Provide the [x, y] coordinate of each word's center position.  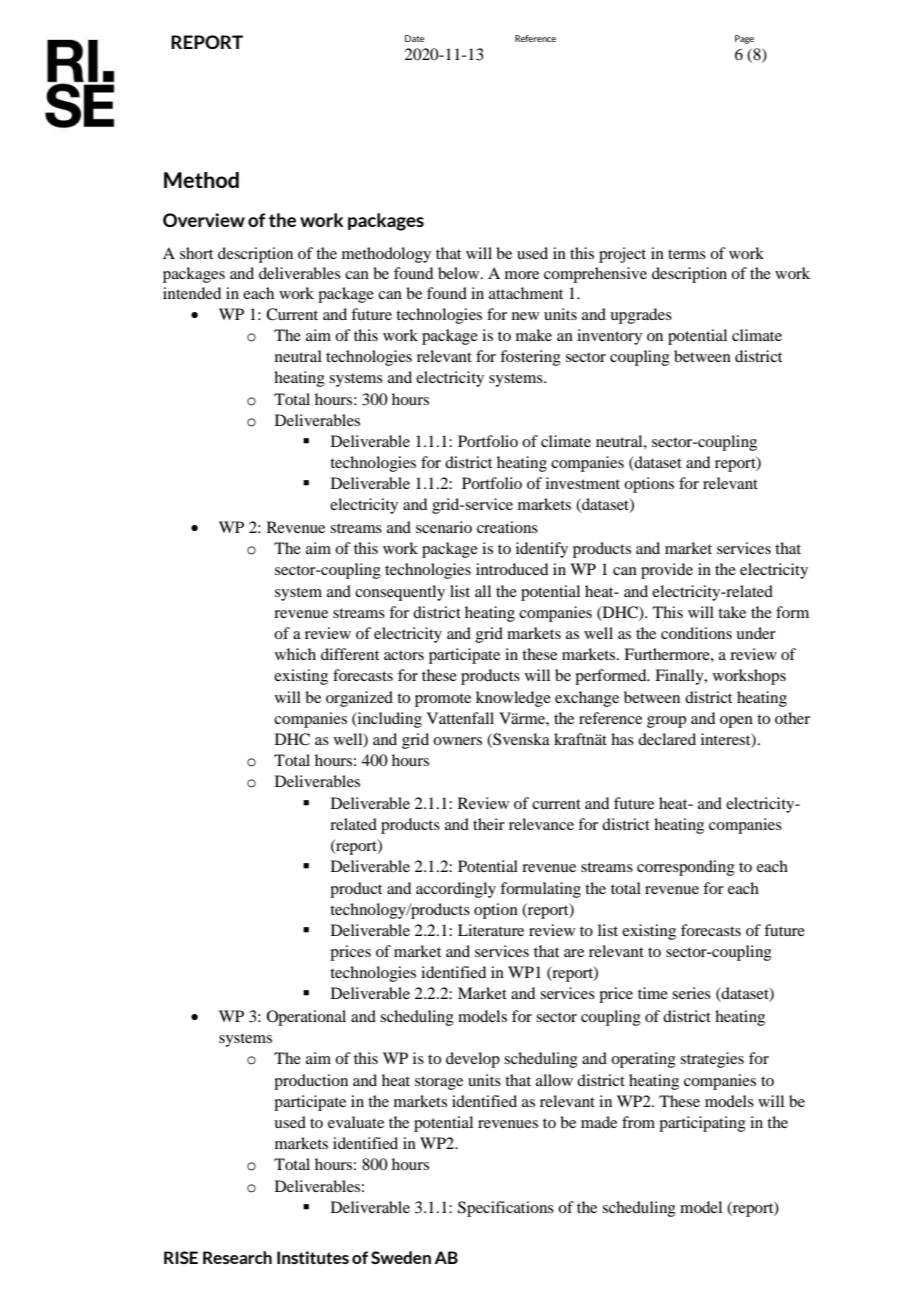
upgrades [641, 316]
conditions [696, 633]
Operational [306, 1018]
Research [237, 1257]
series [691, 993]
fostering [530, 358]
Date [414, 38]
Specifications [506, 1209]
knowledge [513, 699]
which [295, 654]
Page [744, 39]
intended [192, 293]
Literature [491, 930]
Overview [204, 220]
